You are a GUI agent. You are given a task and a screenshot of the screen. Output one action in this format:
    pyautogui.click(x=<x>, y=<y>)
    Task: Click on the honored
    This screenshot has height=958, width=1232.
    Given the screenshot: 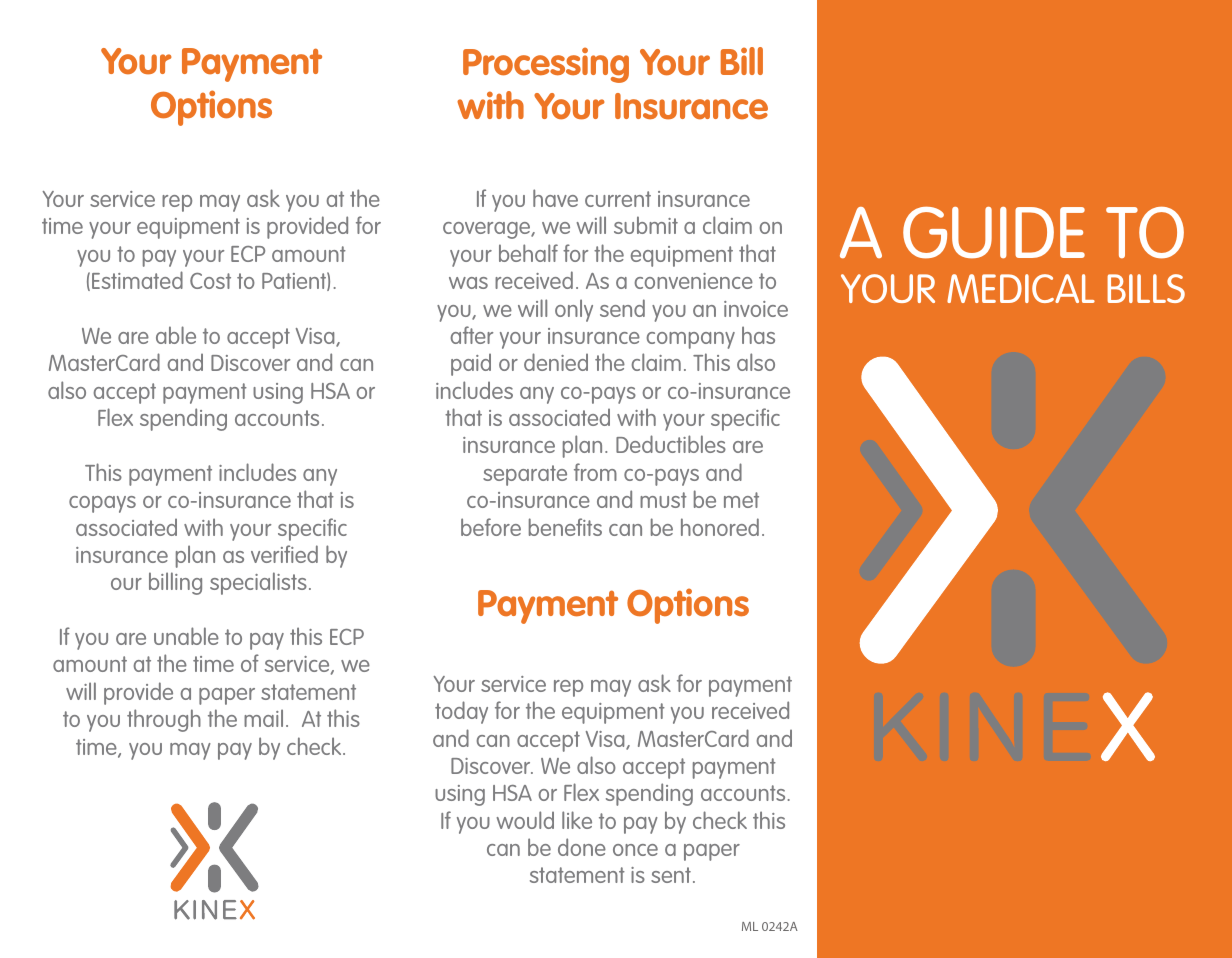 What is the action you would take?
    pyautogui.click(x=720, y=527)
